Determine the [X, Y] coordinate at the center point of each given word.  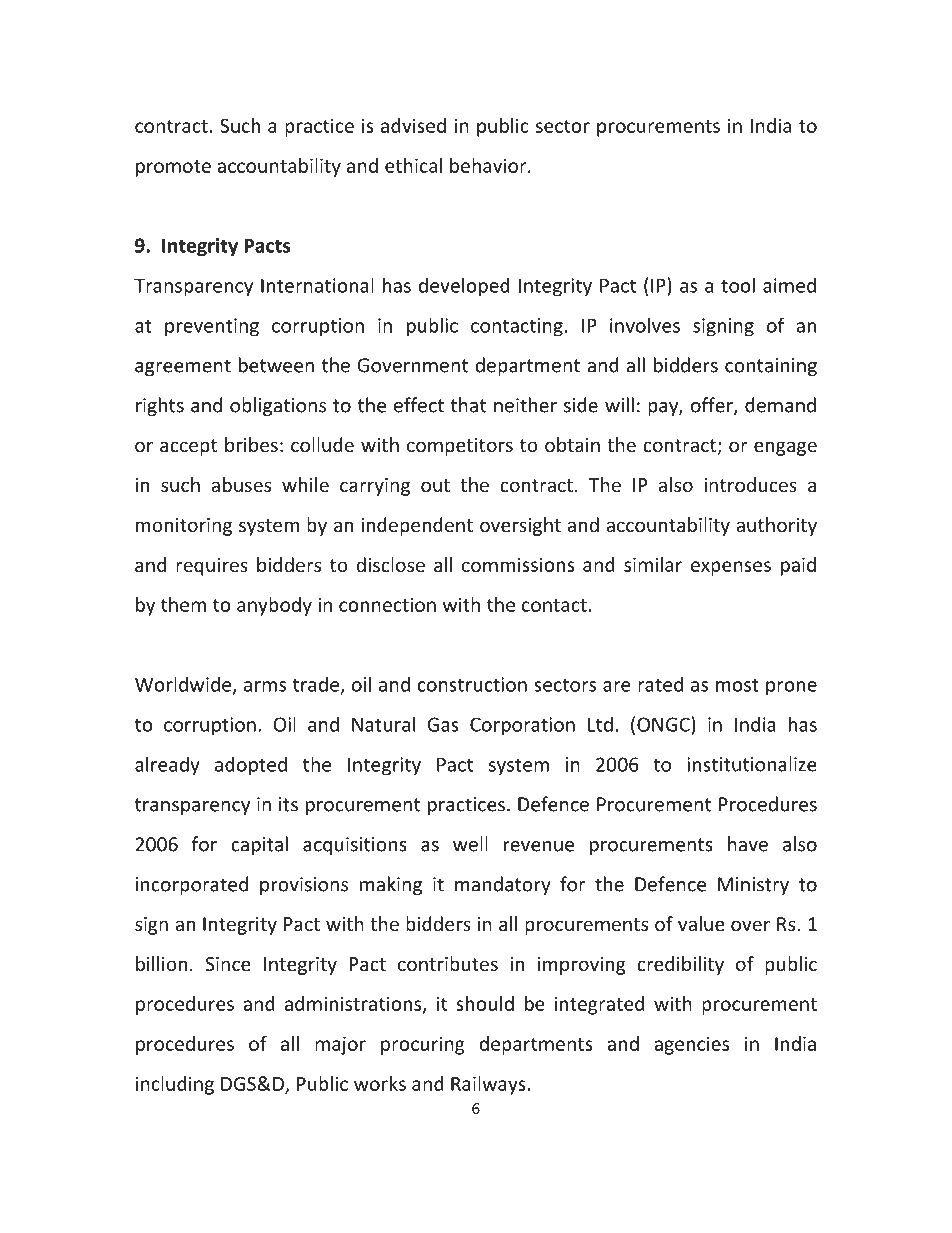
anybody [274, 606]
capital [259, 845]
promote [173, 168]
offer [713, 406]
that [468, 405]
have [748, 844]
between [276, 365]
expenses [731, 568]
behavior [489, 165]
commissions [518, 564]
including [175, 1085]
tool [738, 285]
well [470, 844]
